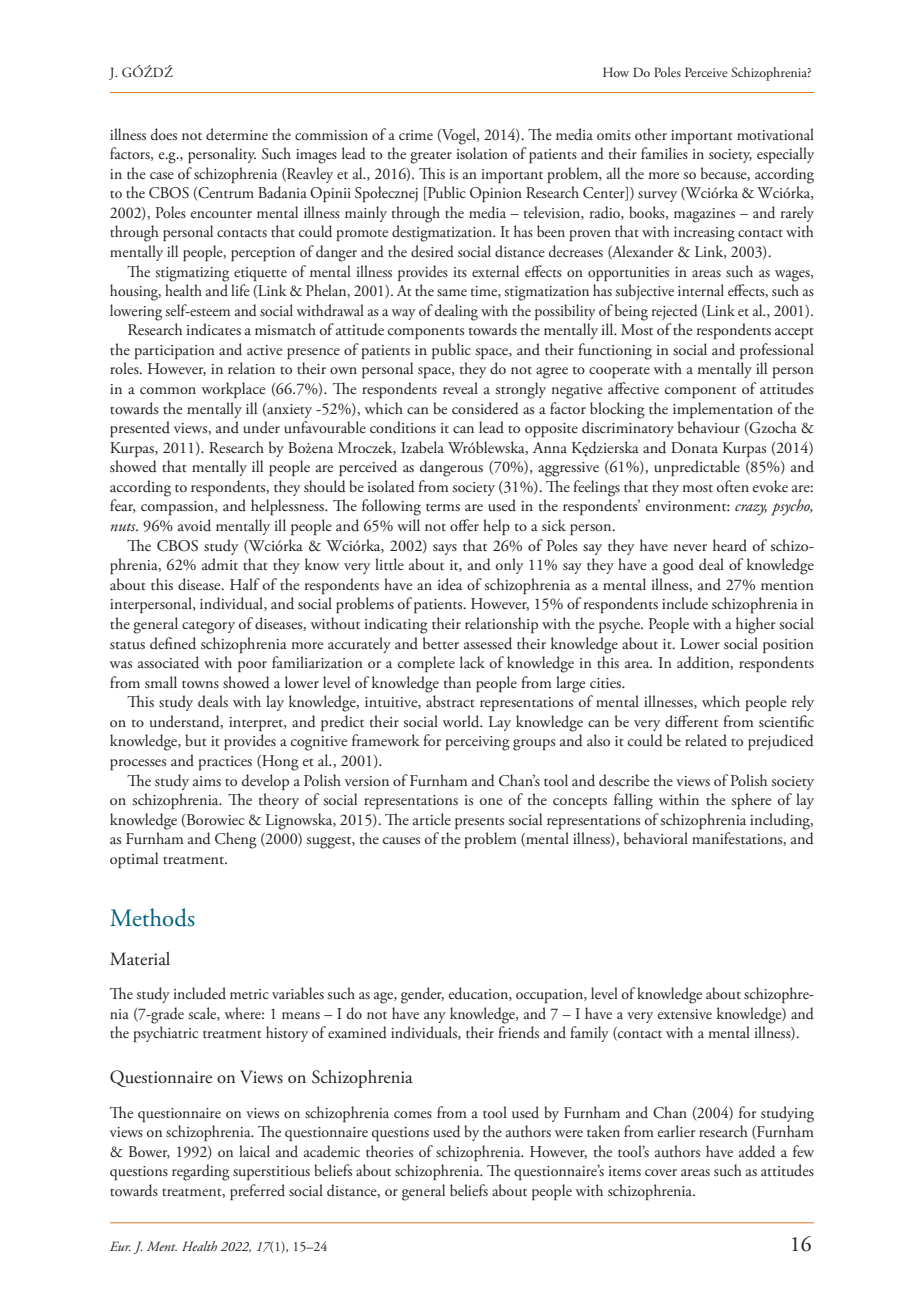  What do you see at coordinates (664, 153) in the screenshot?
I see `families` at bounding box center [664, 153].
